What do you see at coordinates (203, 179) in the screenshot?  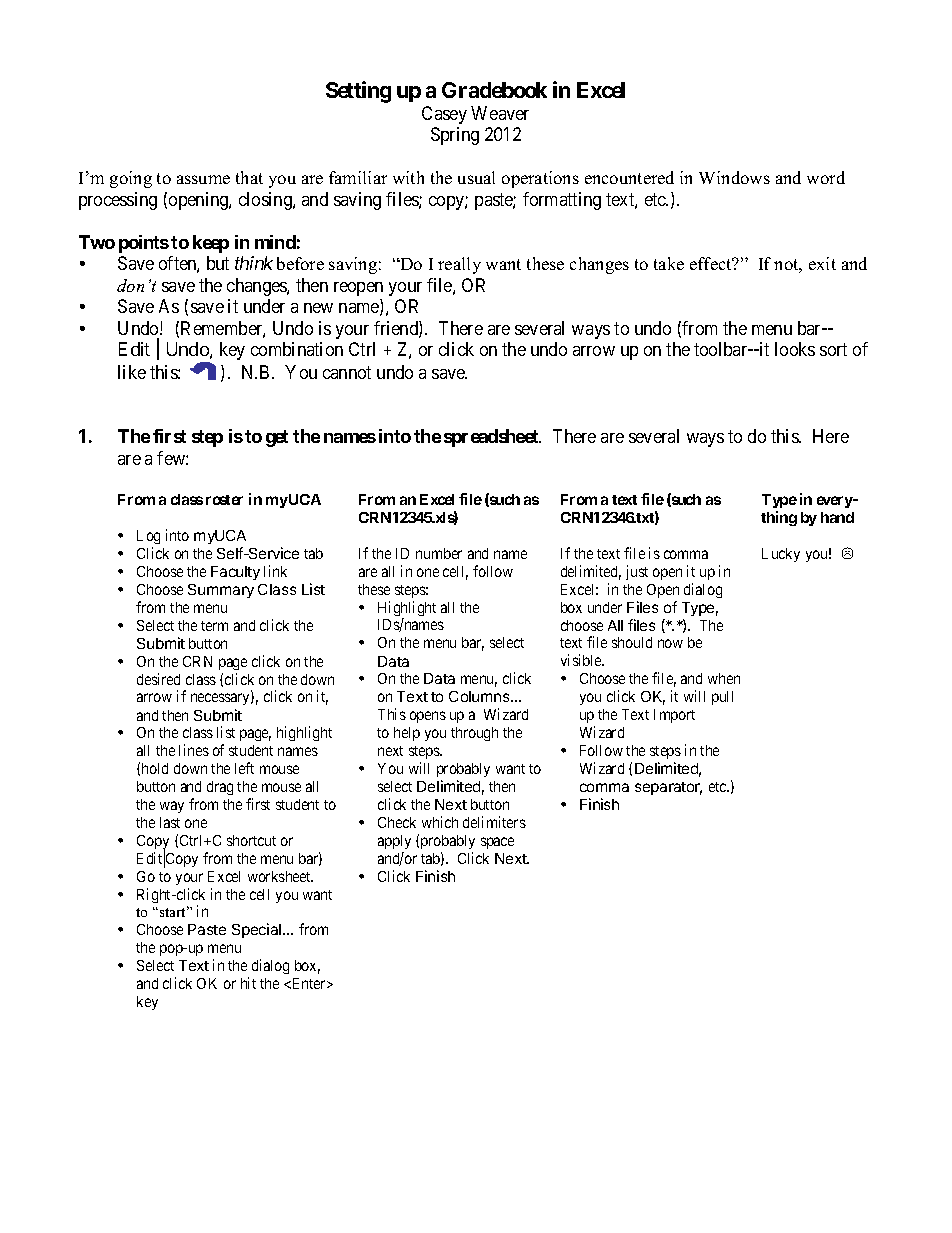 I see `assume` at bounding box center [203, 179].
